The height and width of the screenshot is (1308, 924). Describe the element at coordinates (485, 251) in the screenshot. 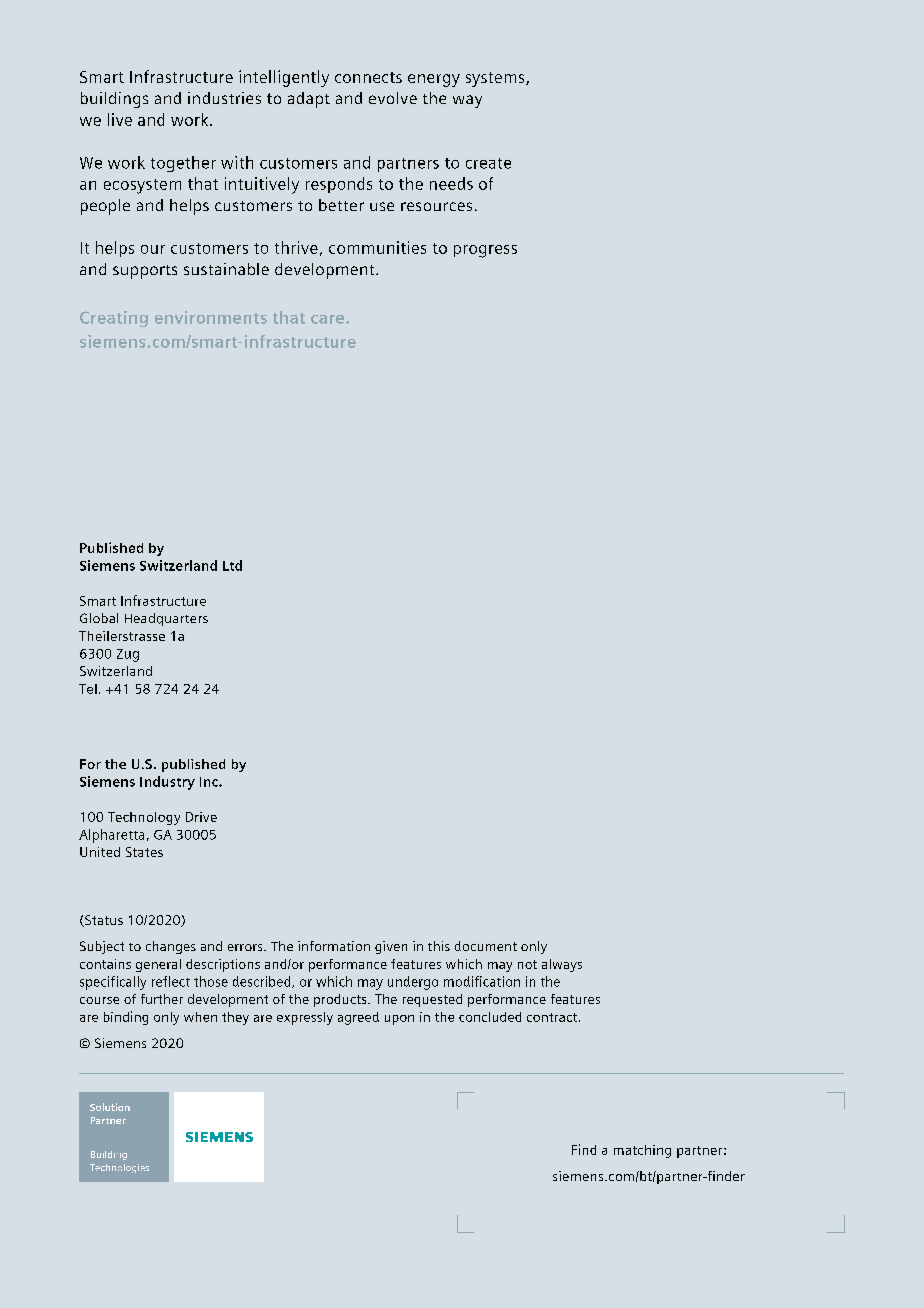

I see `progress` at that location.
